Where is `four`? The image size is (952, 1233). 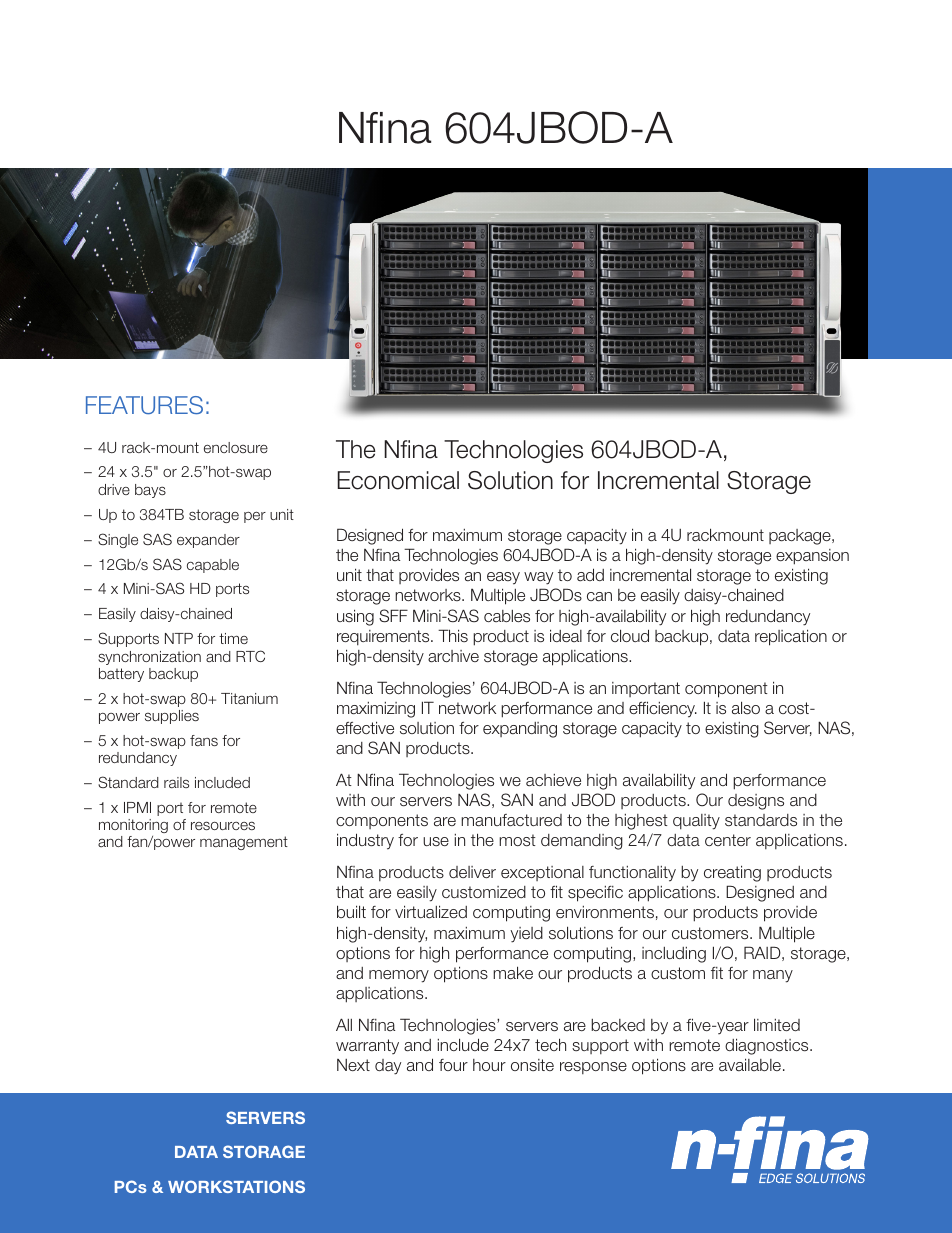
four is located at coordinates (453, 1065).
